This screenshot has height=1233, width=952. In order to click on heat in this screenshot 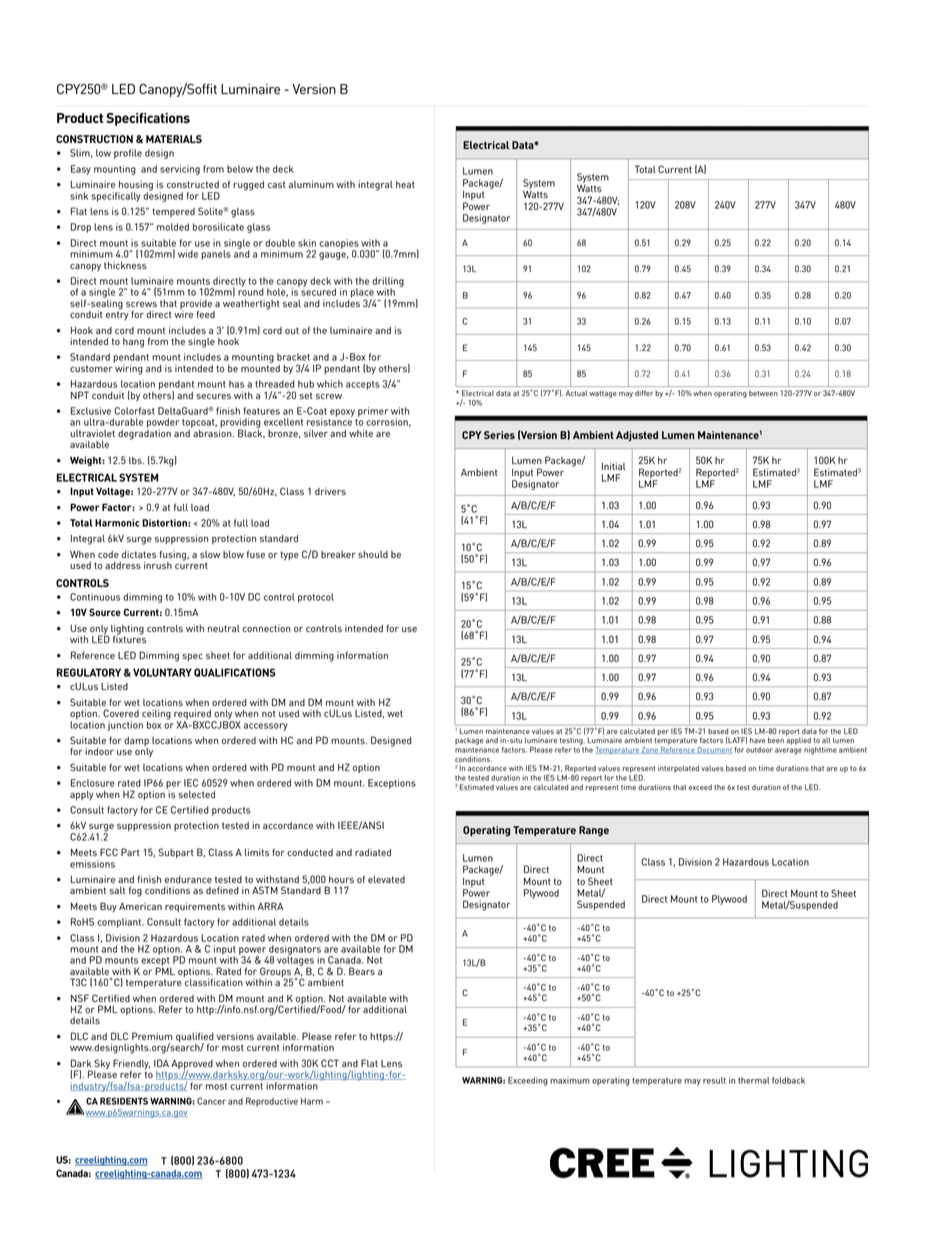, I will do `click(405, 184)`.
